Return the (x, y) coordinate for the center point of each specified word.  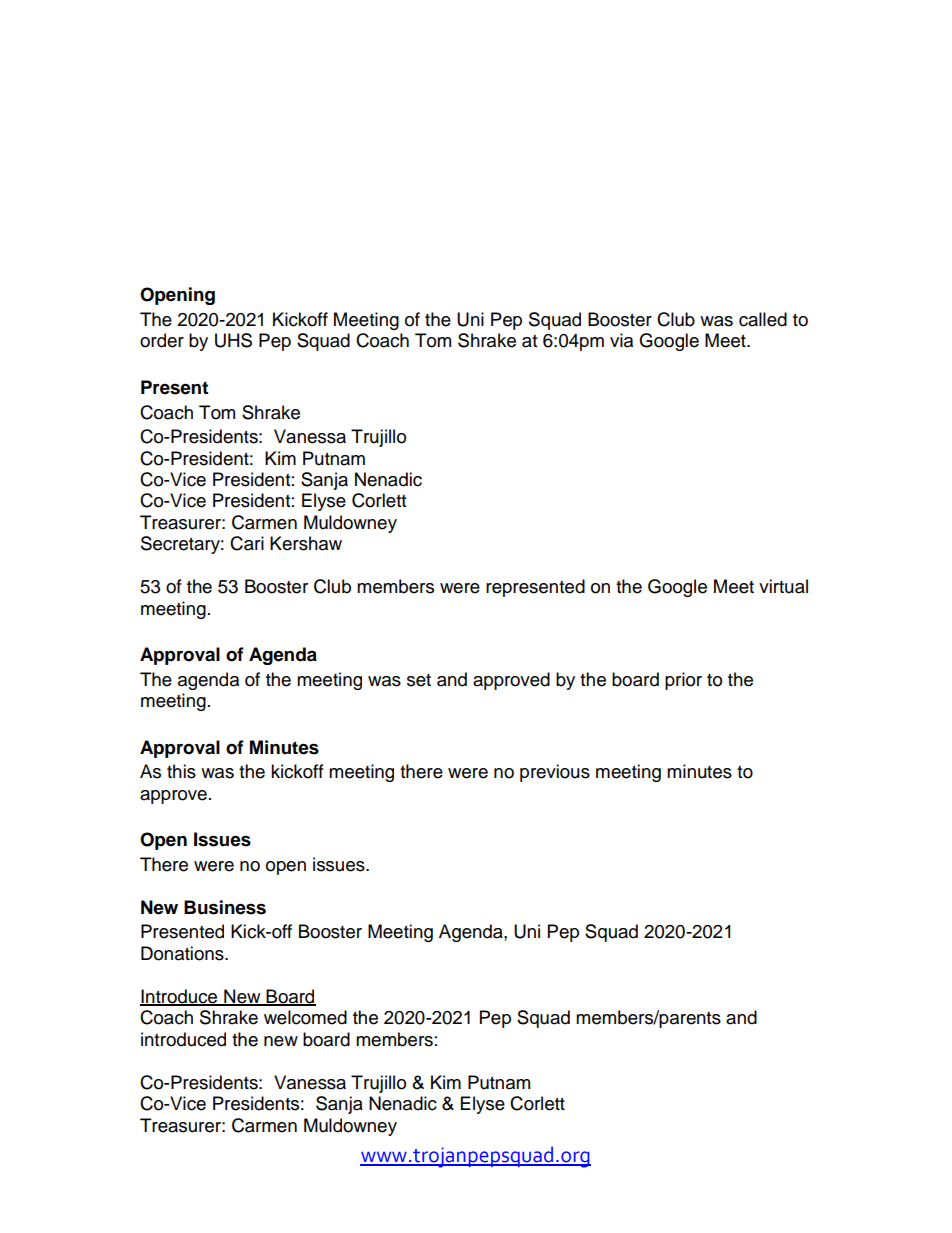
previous (555, 773)
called (763, 319)
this (181, 771)
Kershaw (306, 543)
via (621, 340)
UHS (233, 340)
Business (225, 907)
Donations (183, 953)
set (419, 680)
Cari (247, 543)
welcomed (305, 1017)
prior (683, 681)
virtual (783, 586)
